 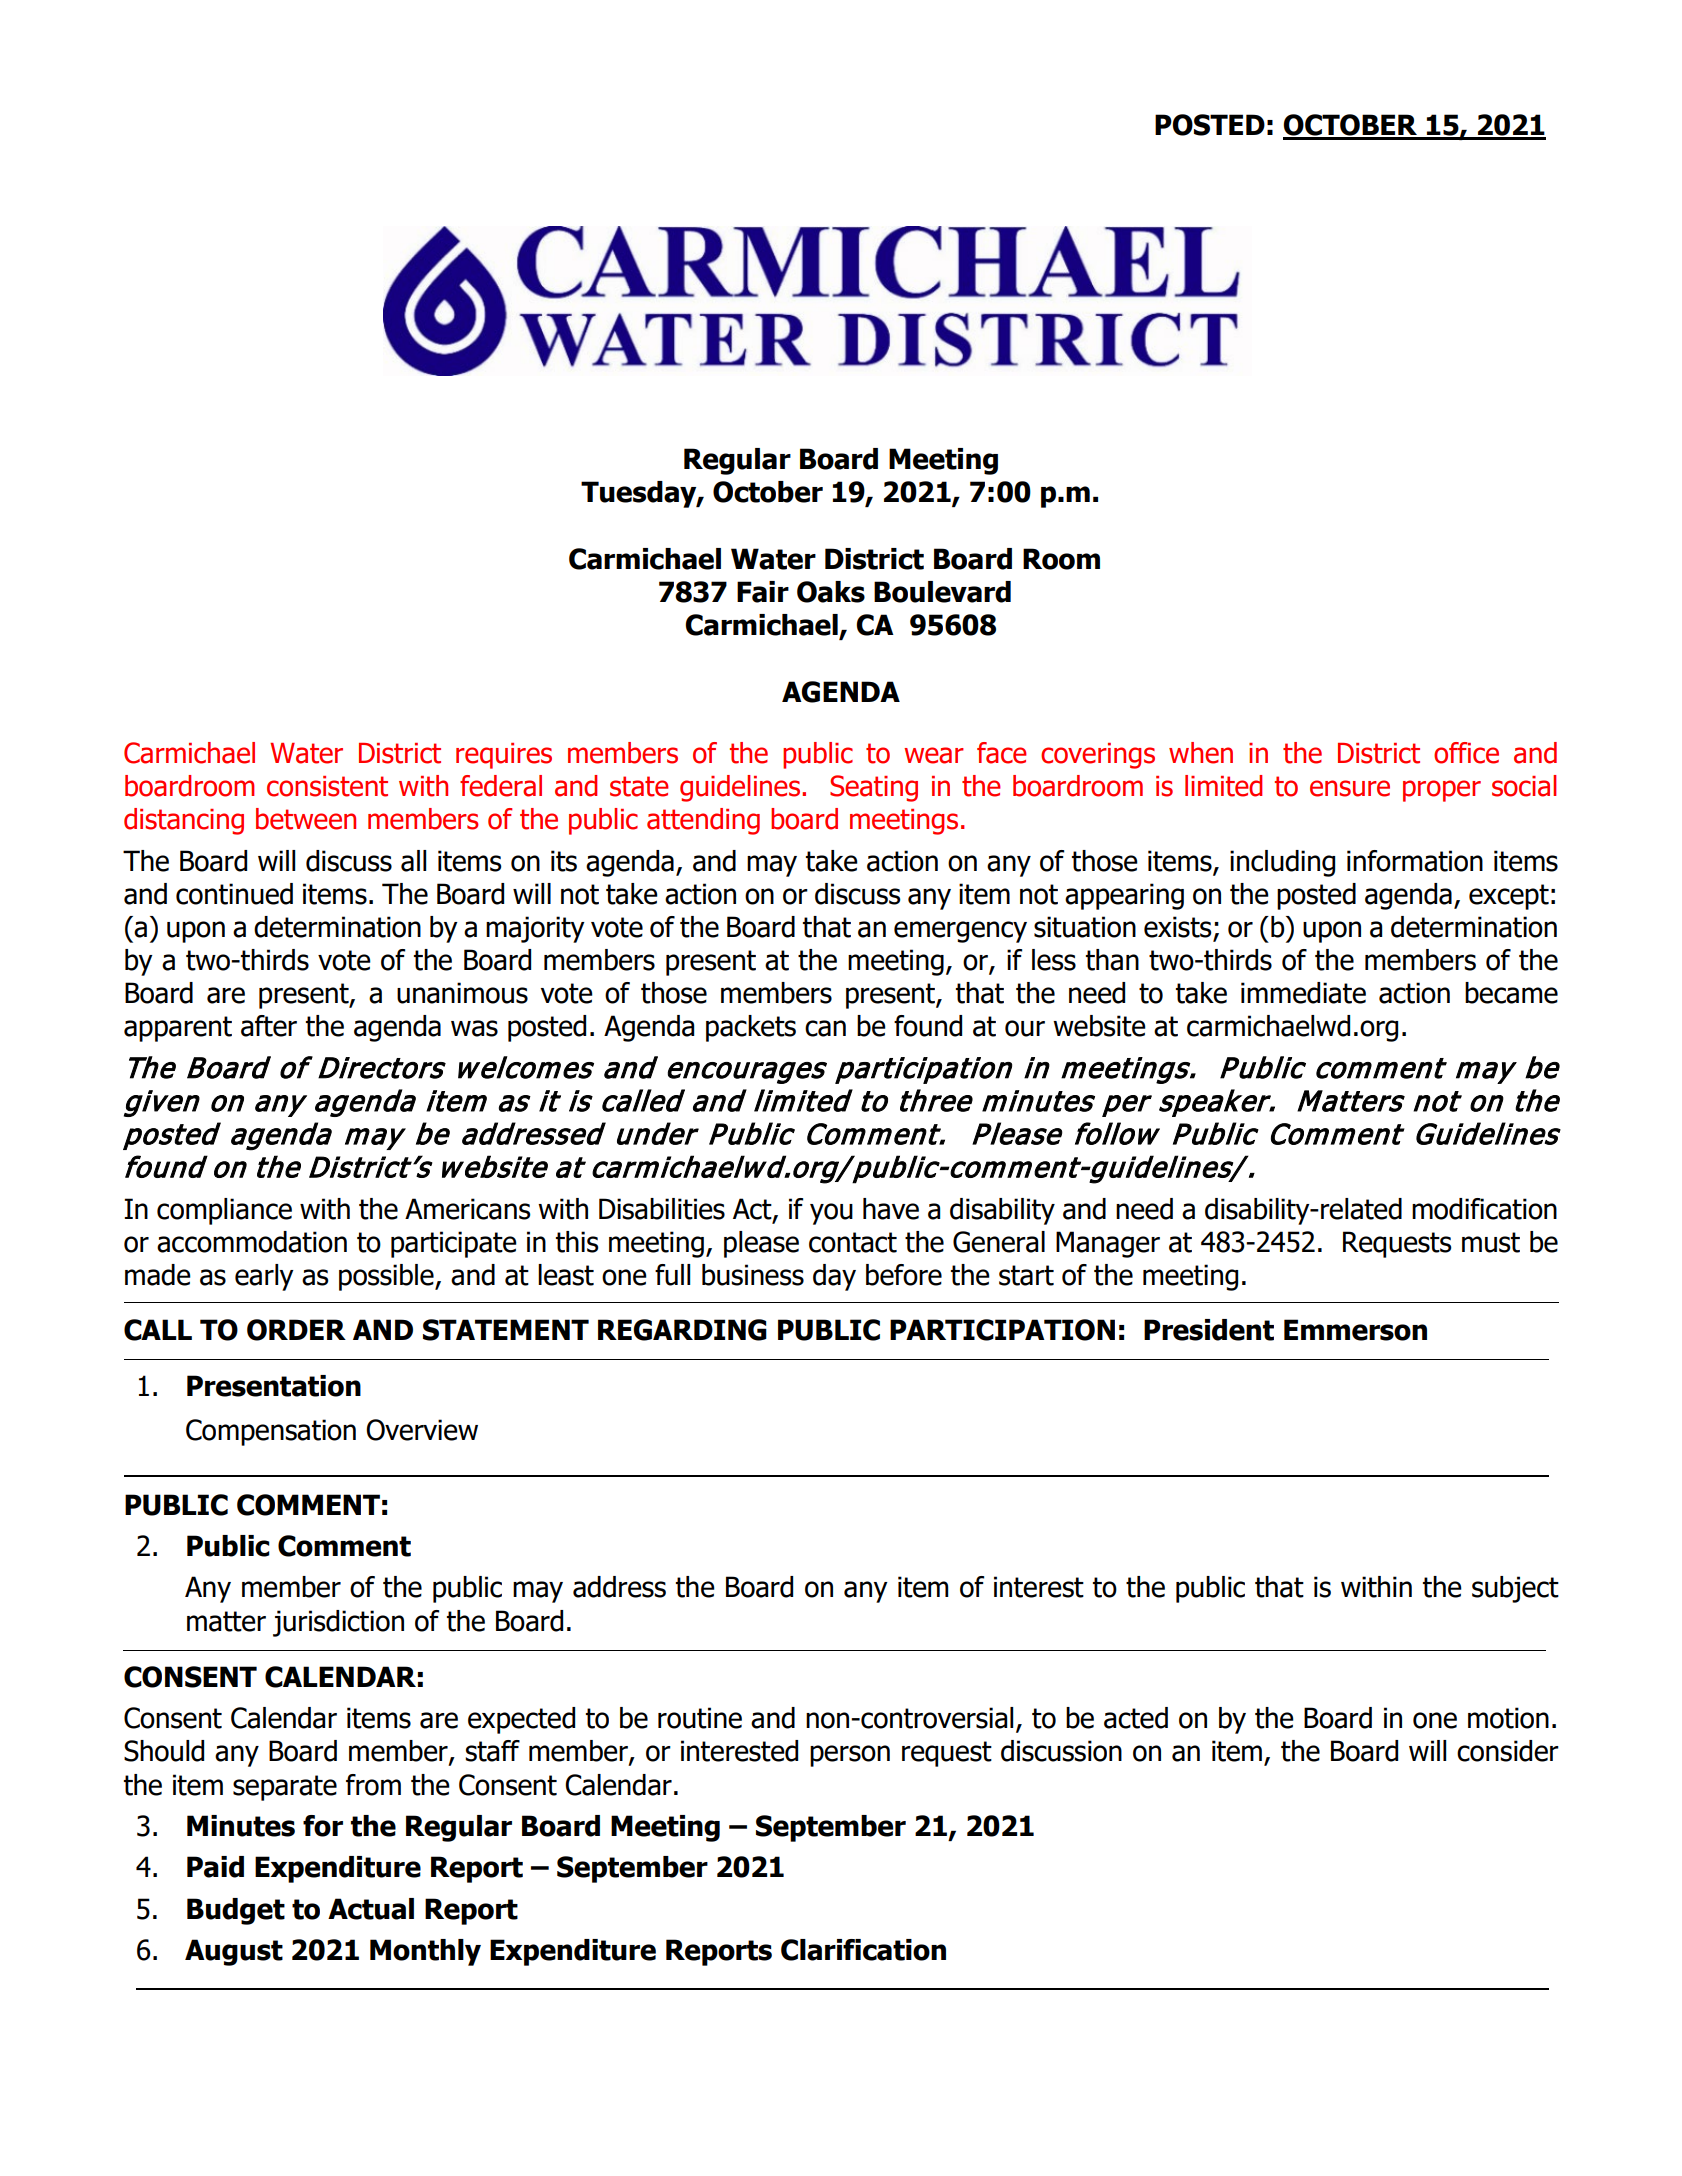 What do you see at coordinates (1508, 1751) in the image?
I see `consider` at bounding box center [1508, 1751].
